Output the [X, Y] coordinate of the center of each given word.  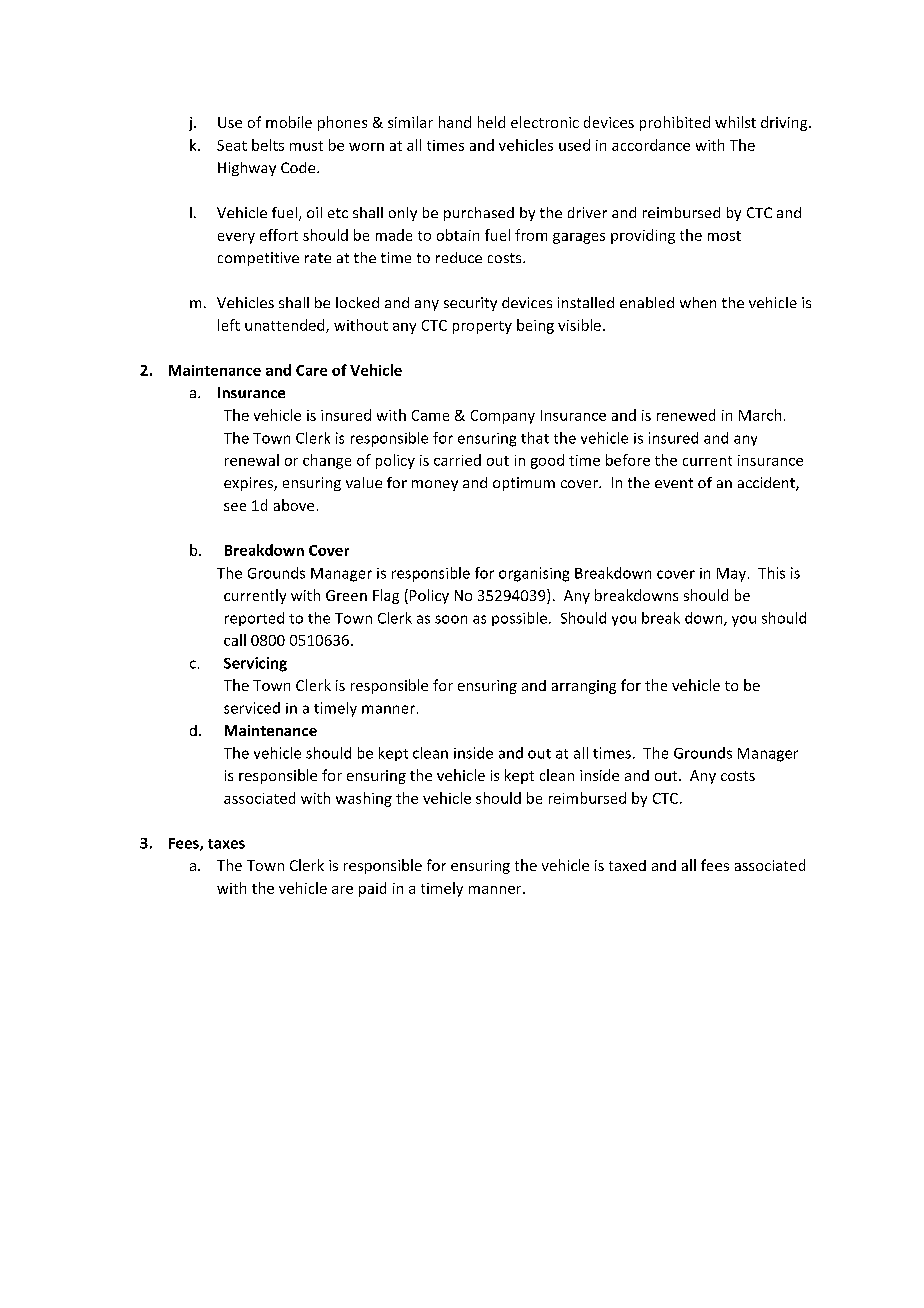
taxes [226, 844]
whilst [735, 122]
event [674, 483]
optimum [524, 484]
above [294, 505]
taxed [627, 865]
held [491, 122]
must [306, 146]
